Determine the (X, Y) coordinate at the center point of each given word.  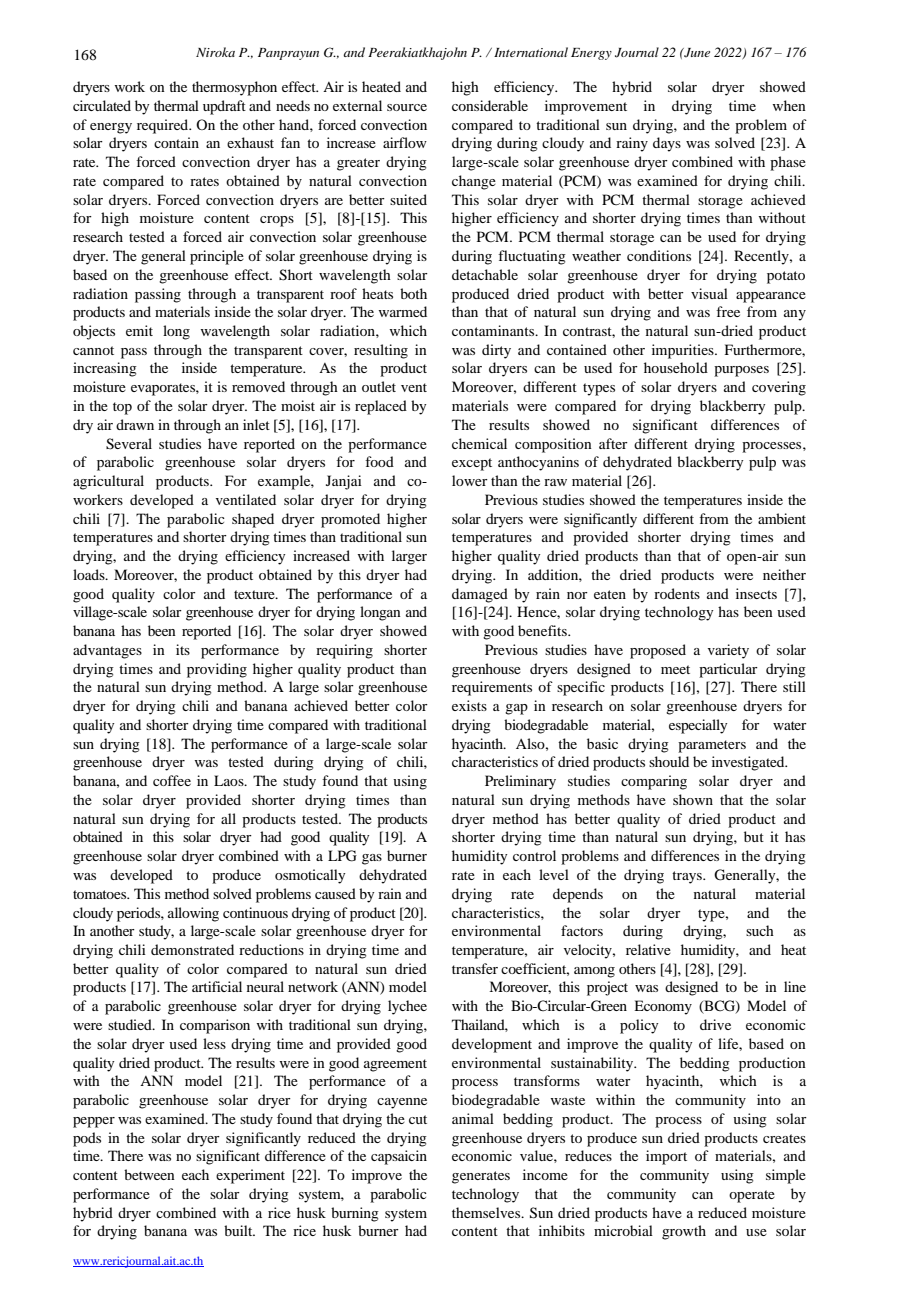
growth (684, 1232)
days (667, 144)
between (149, 1174)
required (164, 126)
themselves (487, 1212)
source (407, 107)
